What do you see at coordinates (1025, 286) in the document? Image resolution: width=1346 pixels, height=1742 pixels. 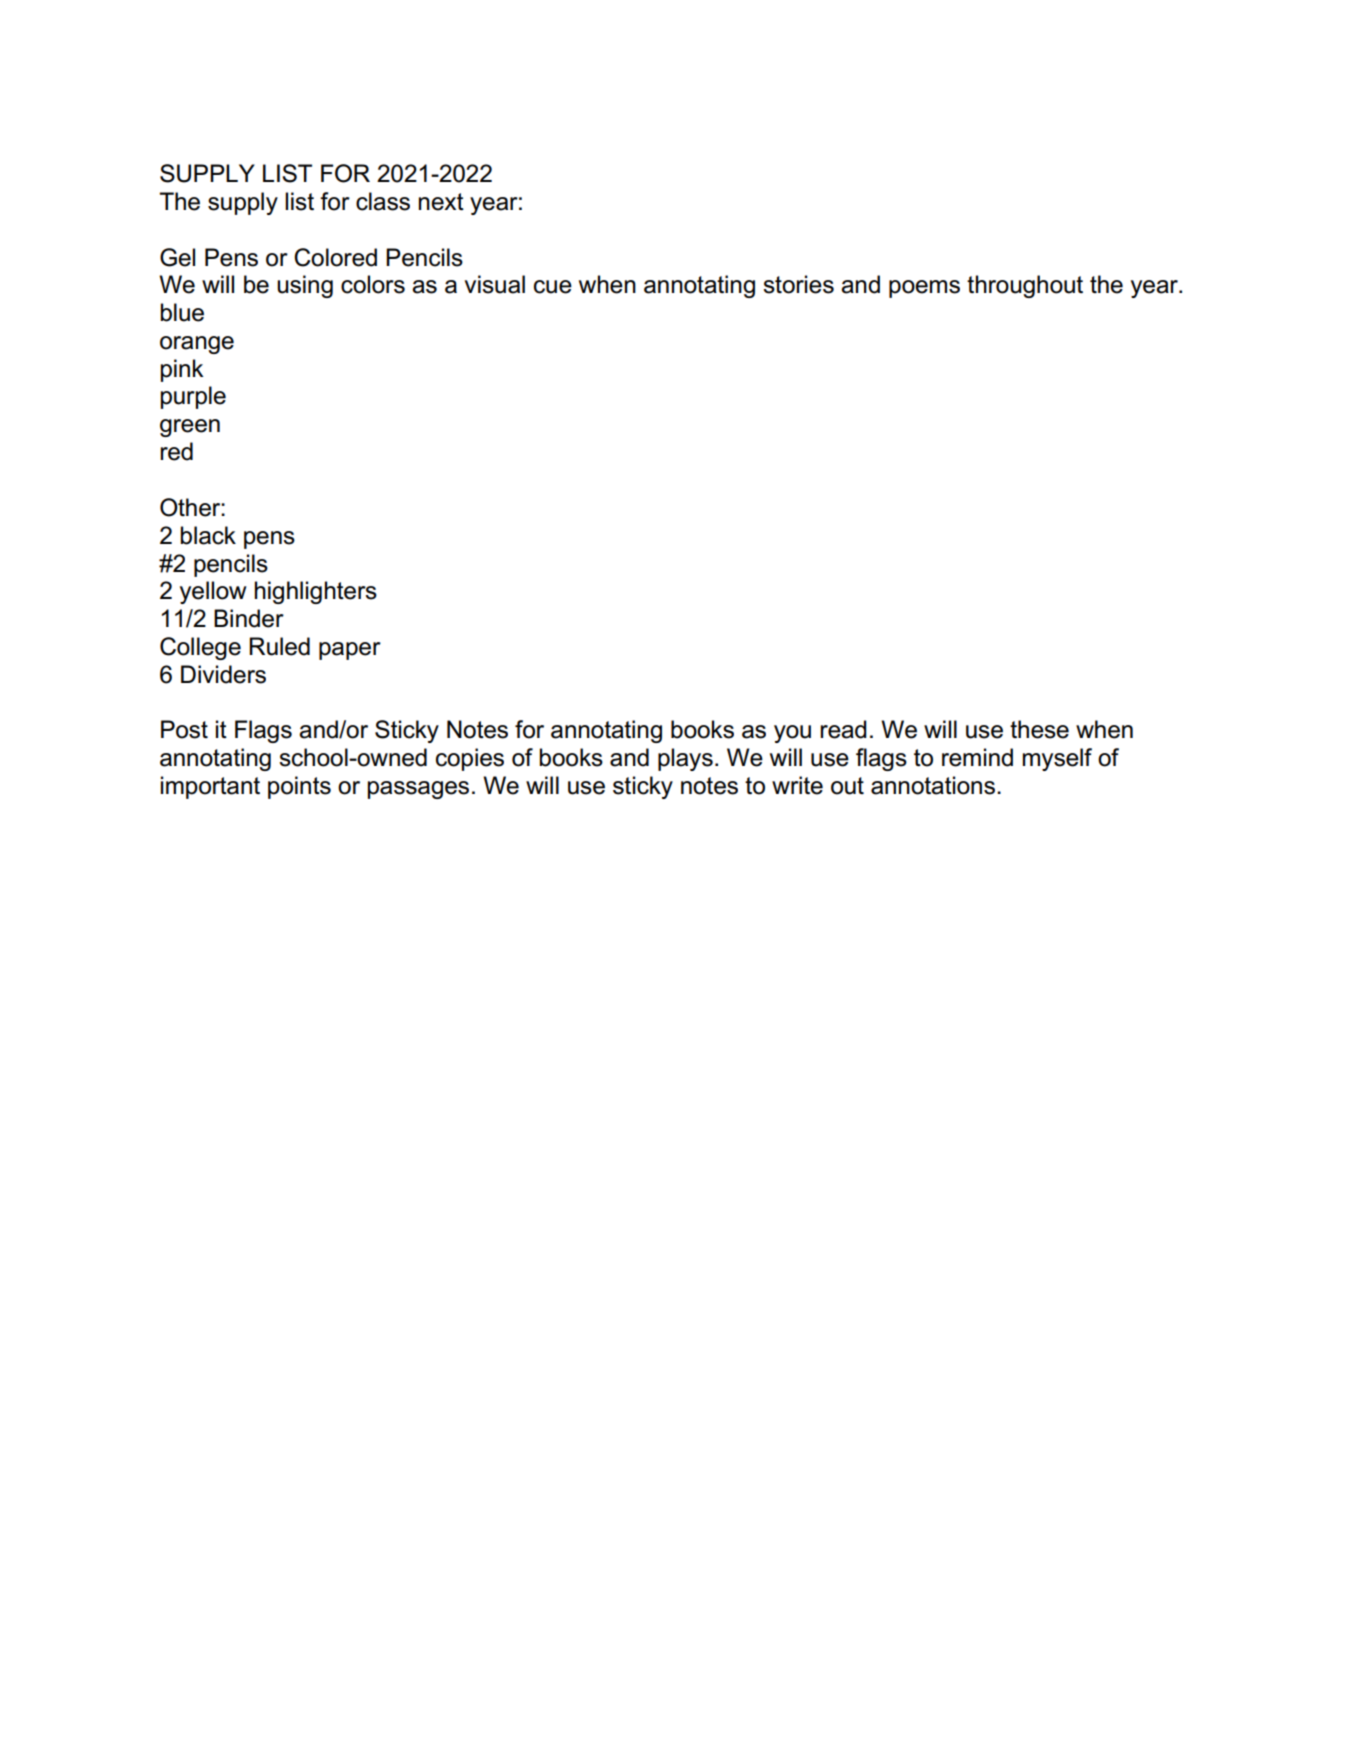 I see `throughout` at bounding box center [1025, 286].
